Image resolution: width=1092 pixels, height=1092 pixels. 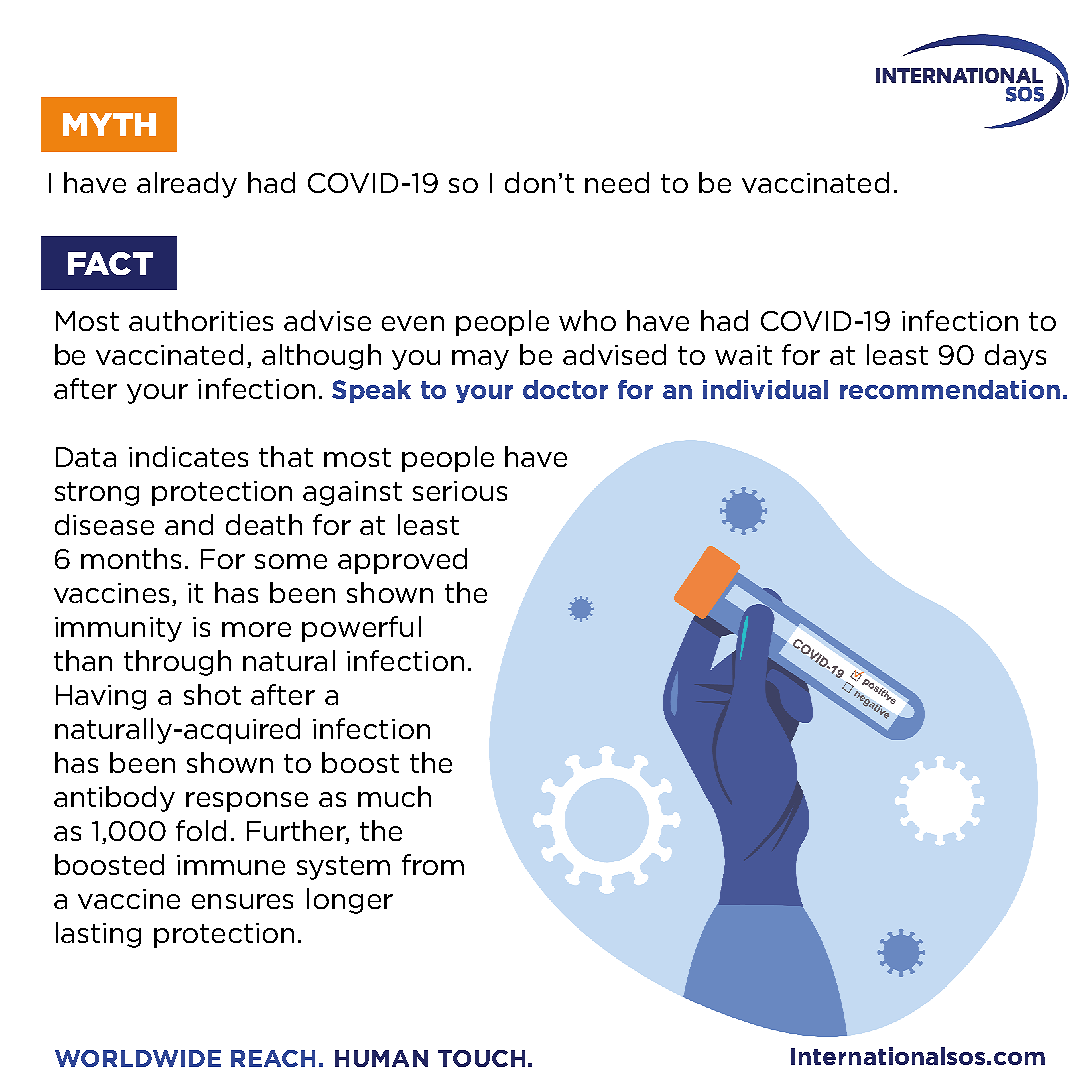 What do you see at coordinates (138, 1058) in the screenshot?
I see `WORLDWIDE` at bounding box center [138, 1058].
